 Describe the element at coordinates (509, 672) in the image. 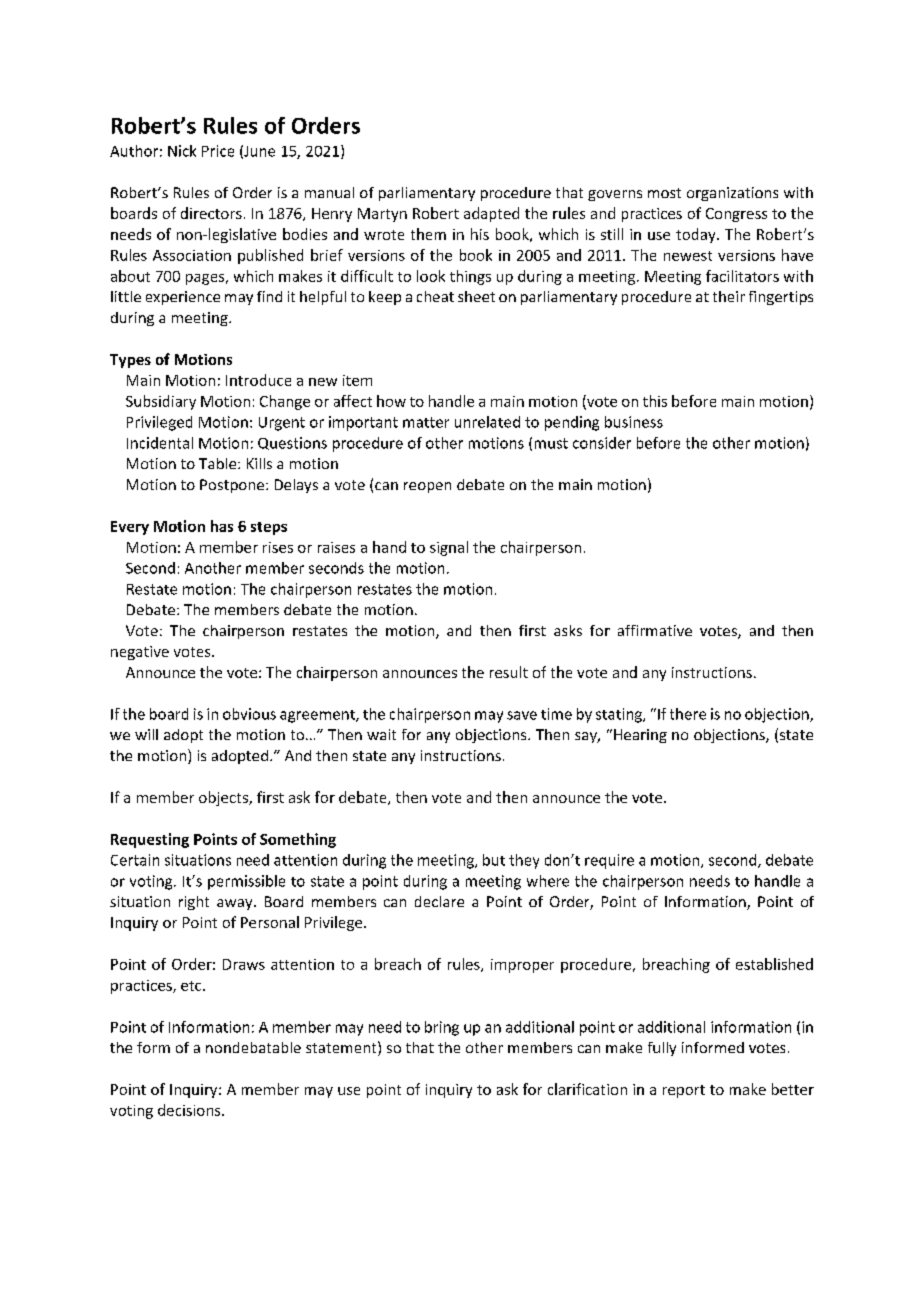

I see `result` at that location.
